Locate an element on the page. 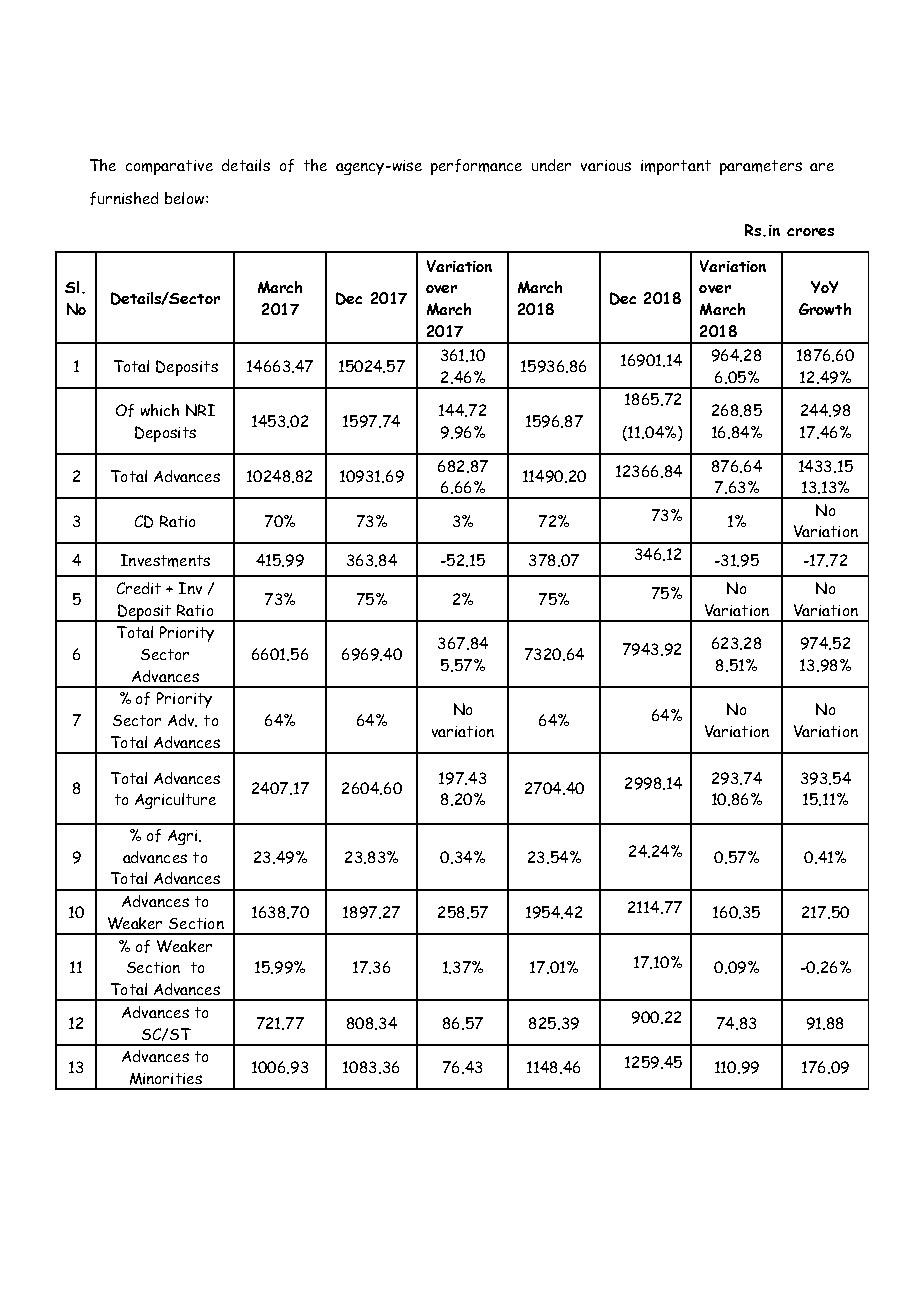  which is located at coordinates (160, 410).
